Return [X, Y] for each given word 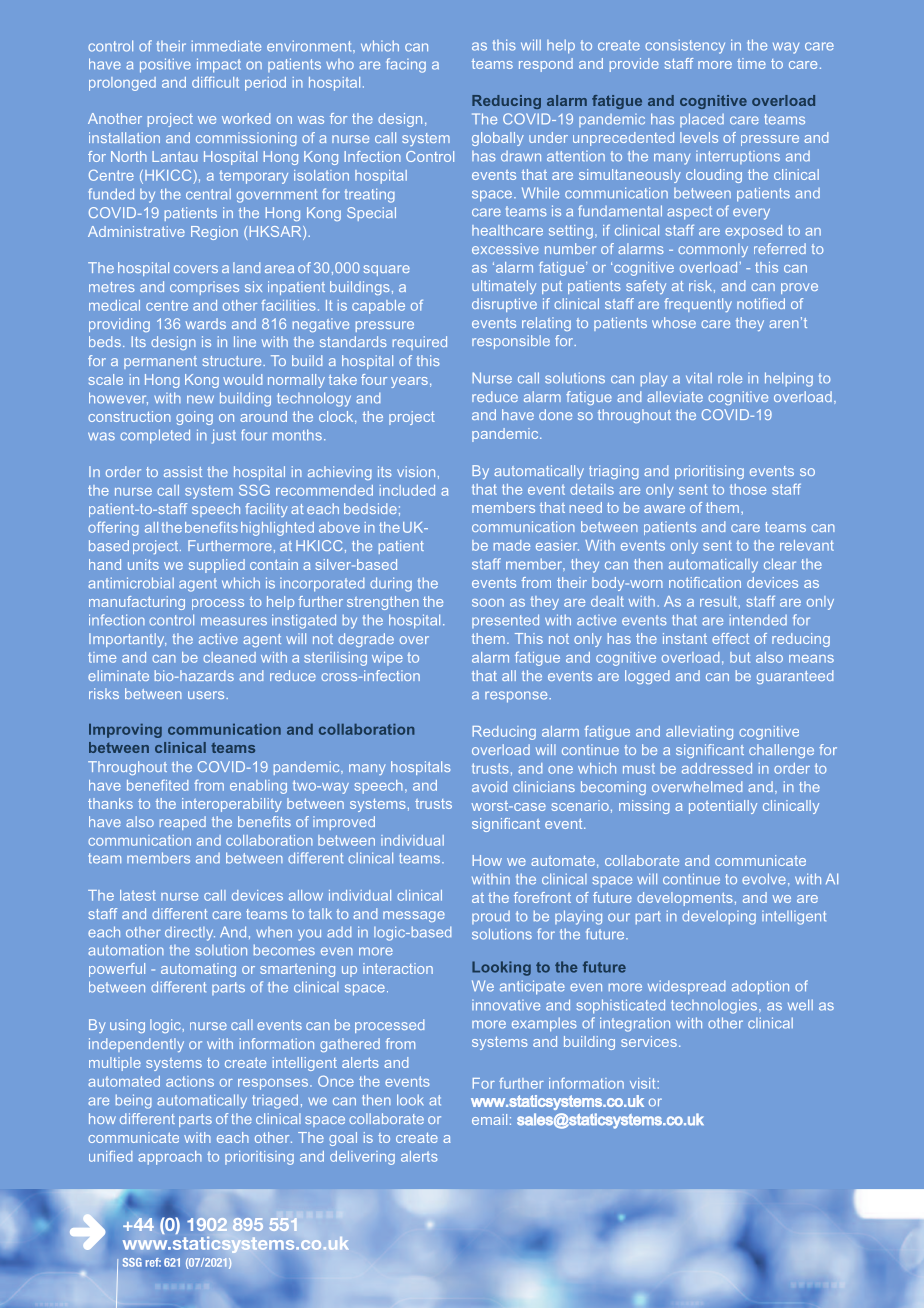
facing [406, 65]
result [718, 601]
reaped [183, 823]
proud [491, 917]
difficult [215, 82]
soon [488, 603]
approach [170, 1158]
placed [702, 120]
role [730, 378]
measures [234, 621]
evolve [764, 879]
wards [206, 323]
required [420, 343]
